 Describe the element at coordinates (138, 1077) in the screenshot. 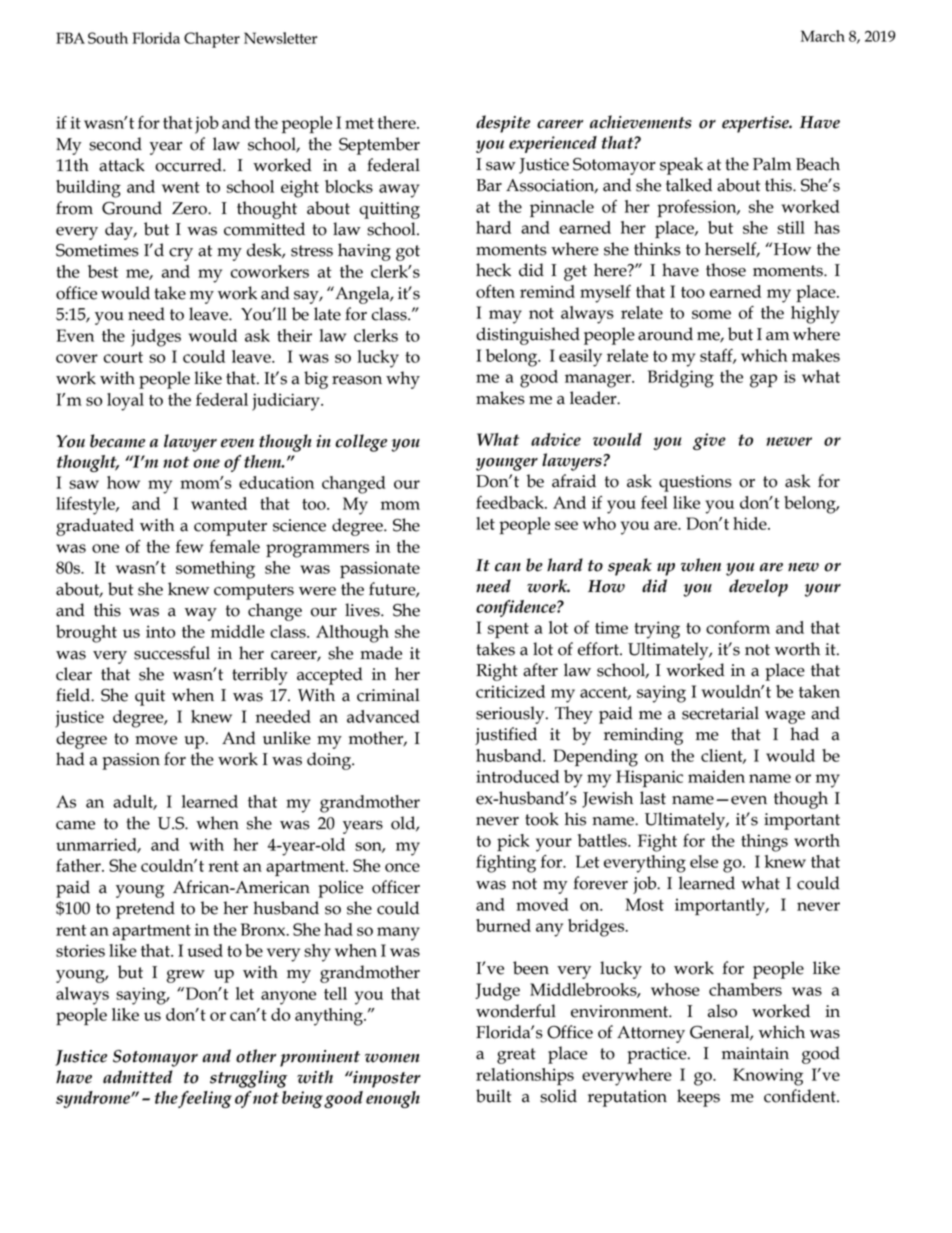

I see `admitted` at that location.
